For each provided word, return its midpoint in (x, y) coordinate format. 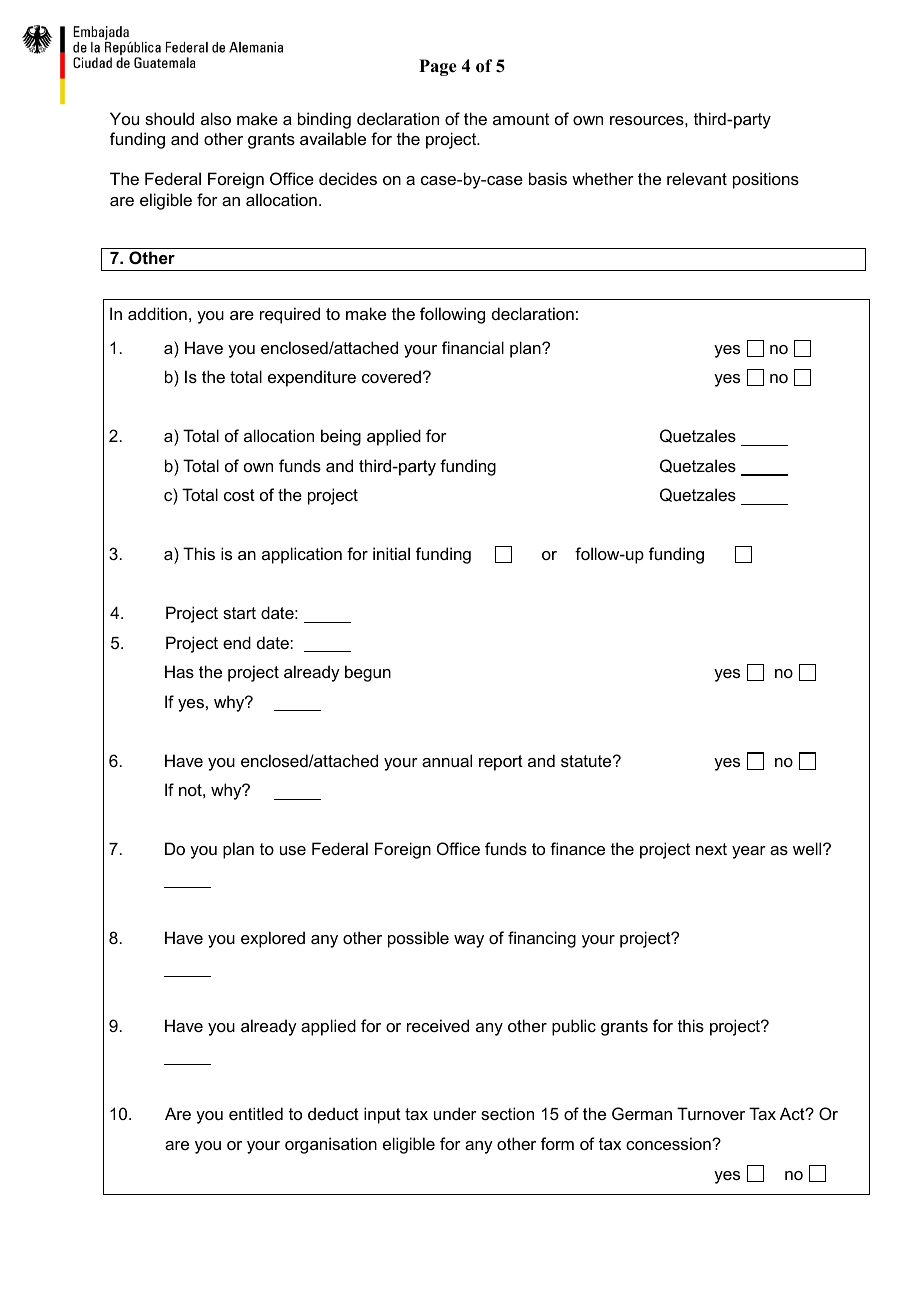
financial (473, 347)
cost (239, 495)
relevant (697, 178)
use (293, 850)
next (711, 849)
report (501, 763)
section (507, 1113)
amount (521, 119)
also (216, 118)
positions (766, 180)
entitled (256, 1113)
